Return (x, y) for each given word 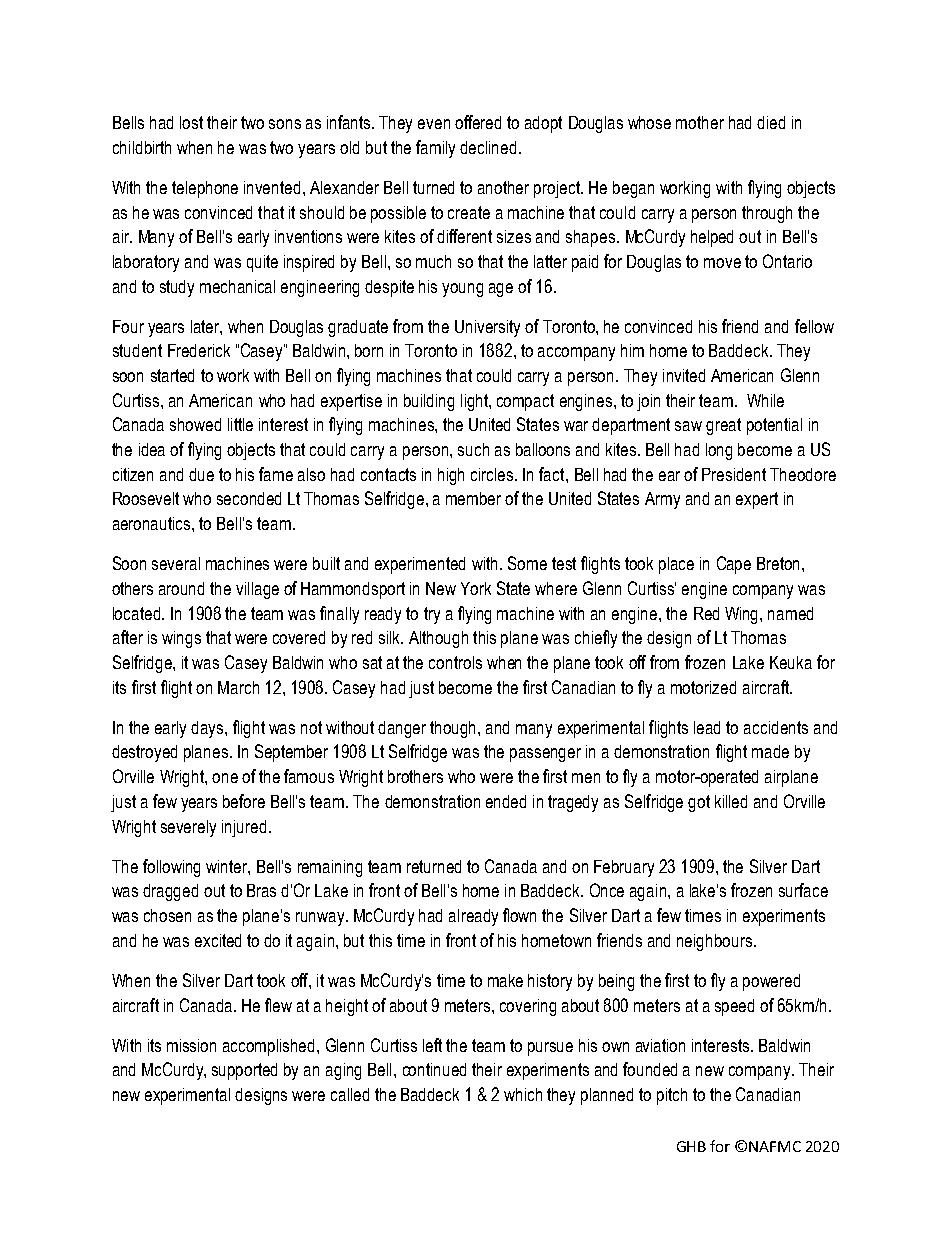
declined (488, 147)
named (790, 613)
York (476, 588)
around (181, 588)
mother (700, 122)
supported (244, 1071)
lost (191, 122)
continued (434, 1069)
